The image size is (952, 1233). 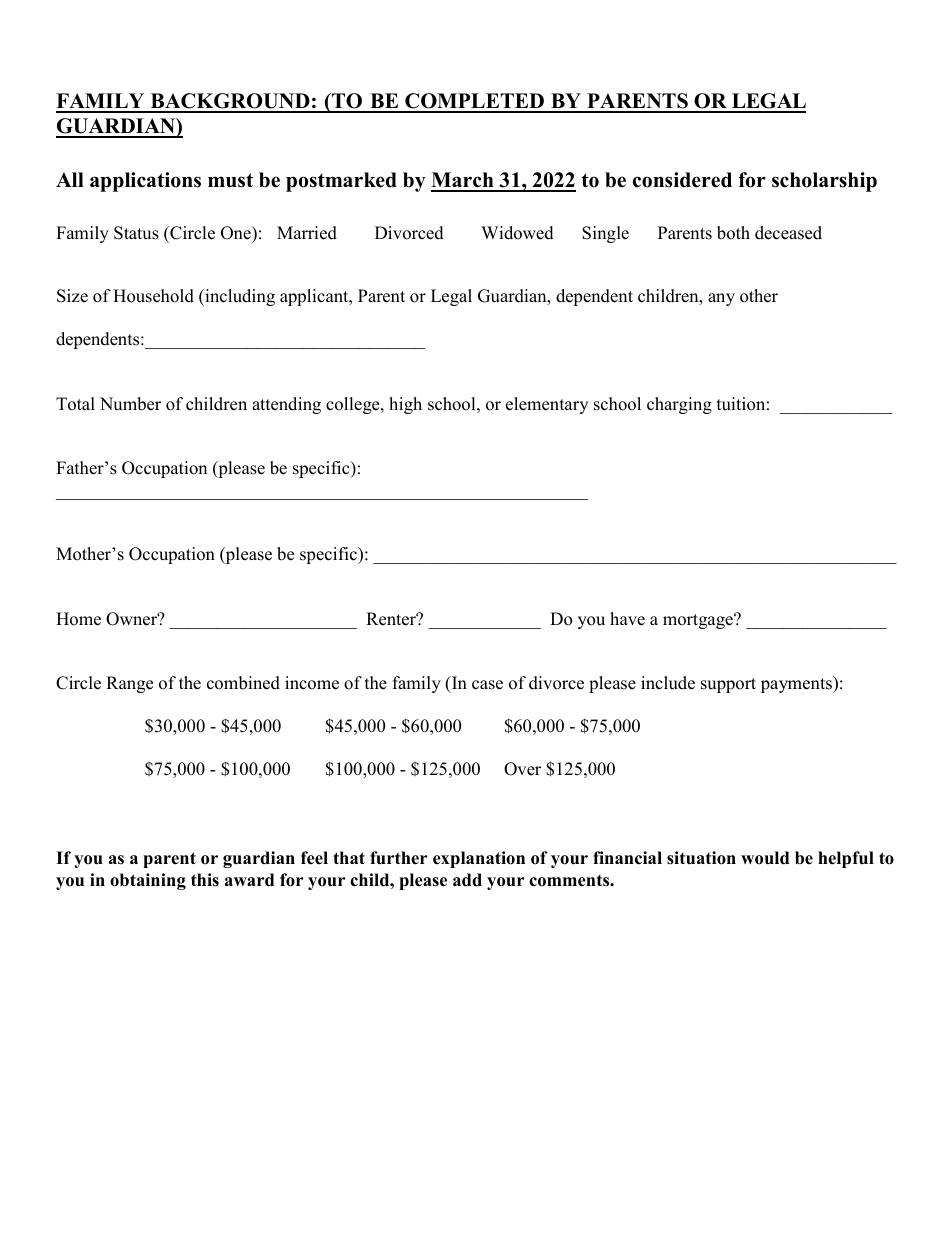 I want to click on Owner, so click(x=133, y=619).
